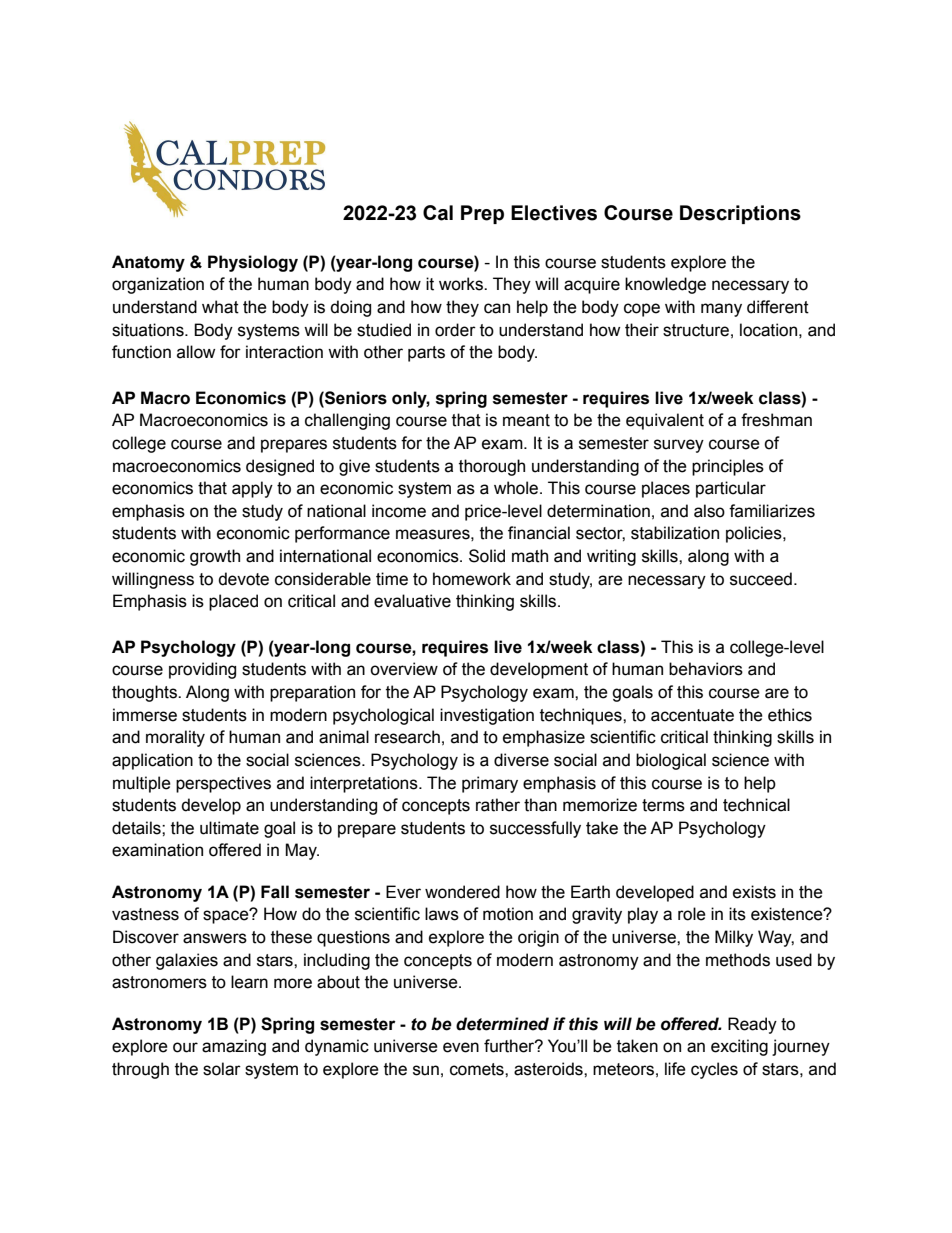 This image has height=1233, width=952. Describe the element at coordinates (517, 488) in the image. I see `whole` at that location.
